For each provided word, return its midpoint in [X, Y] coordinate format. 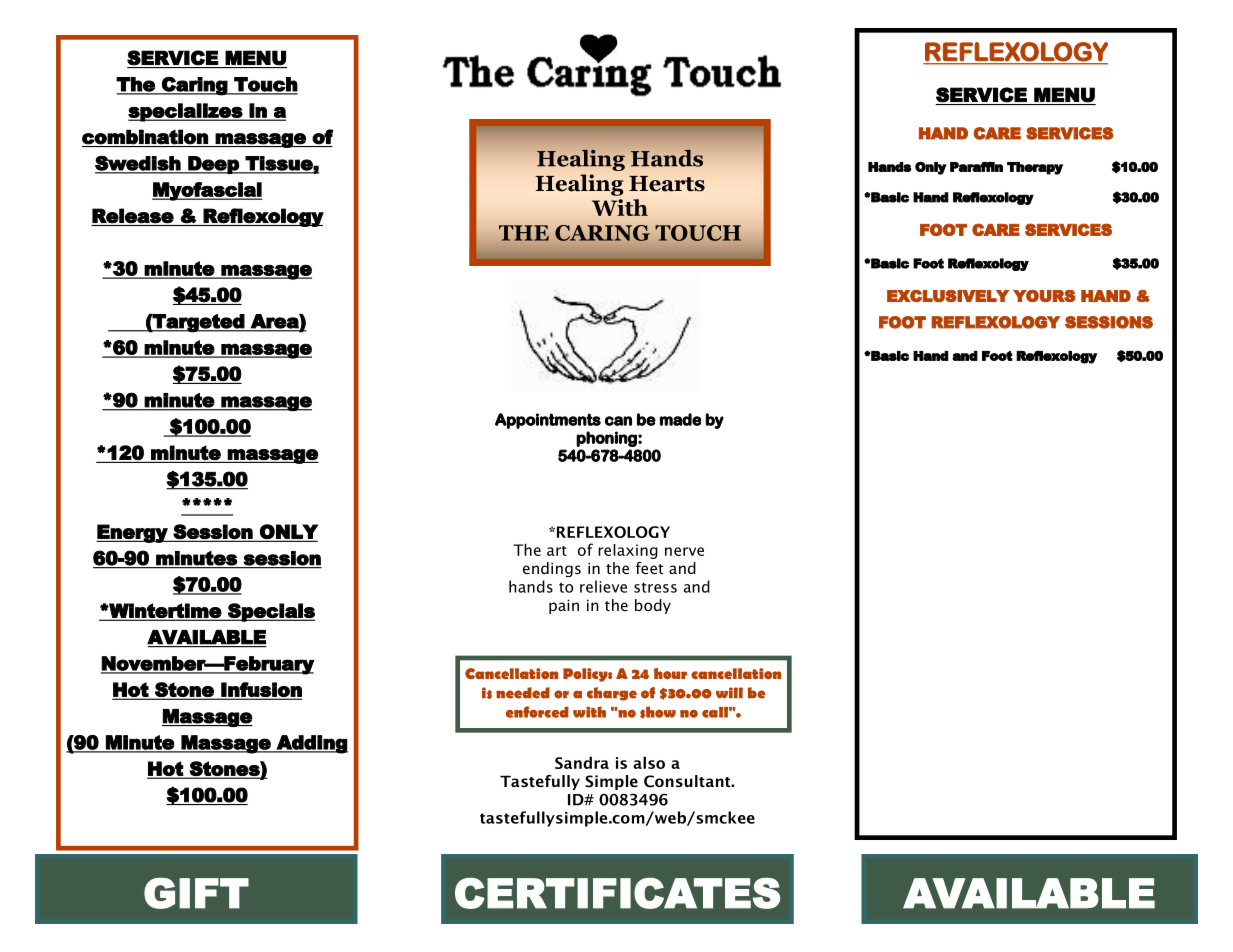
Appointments [548, 421]
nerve [684, 551]
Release [133, 216]
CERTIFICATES [617, 893]
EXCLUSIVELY [948, 296]
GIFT [196, 893]
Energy [133, 533]
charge [612, 694]
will [729, 692]
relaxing [628, 551]
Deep [213, 165]
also [649, 762]
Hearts [667, 184]
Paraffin [976, 167]
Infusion [260, 690]
